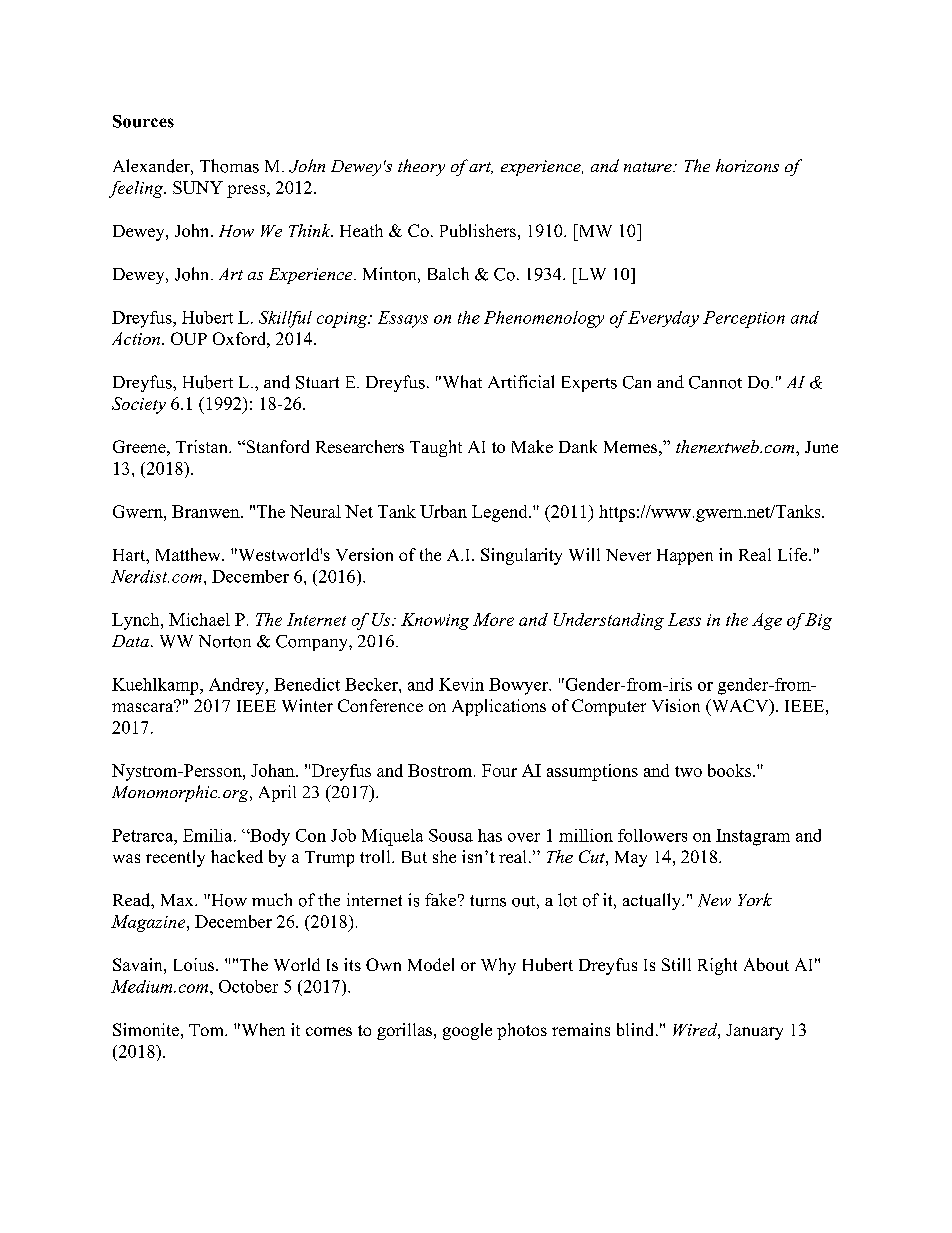 The width and height of the screenshot is (952, 1233). Describe the element at coordinates (685, 557) in the screenshot. I see `Happen` at that location.
